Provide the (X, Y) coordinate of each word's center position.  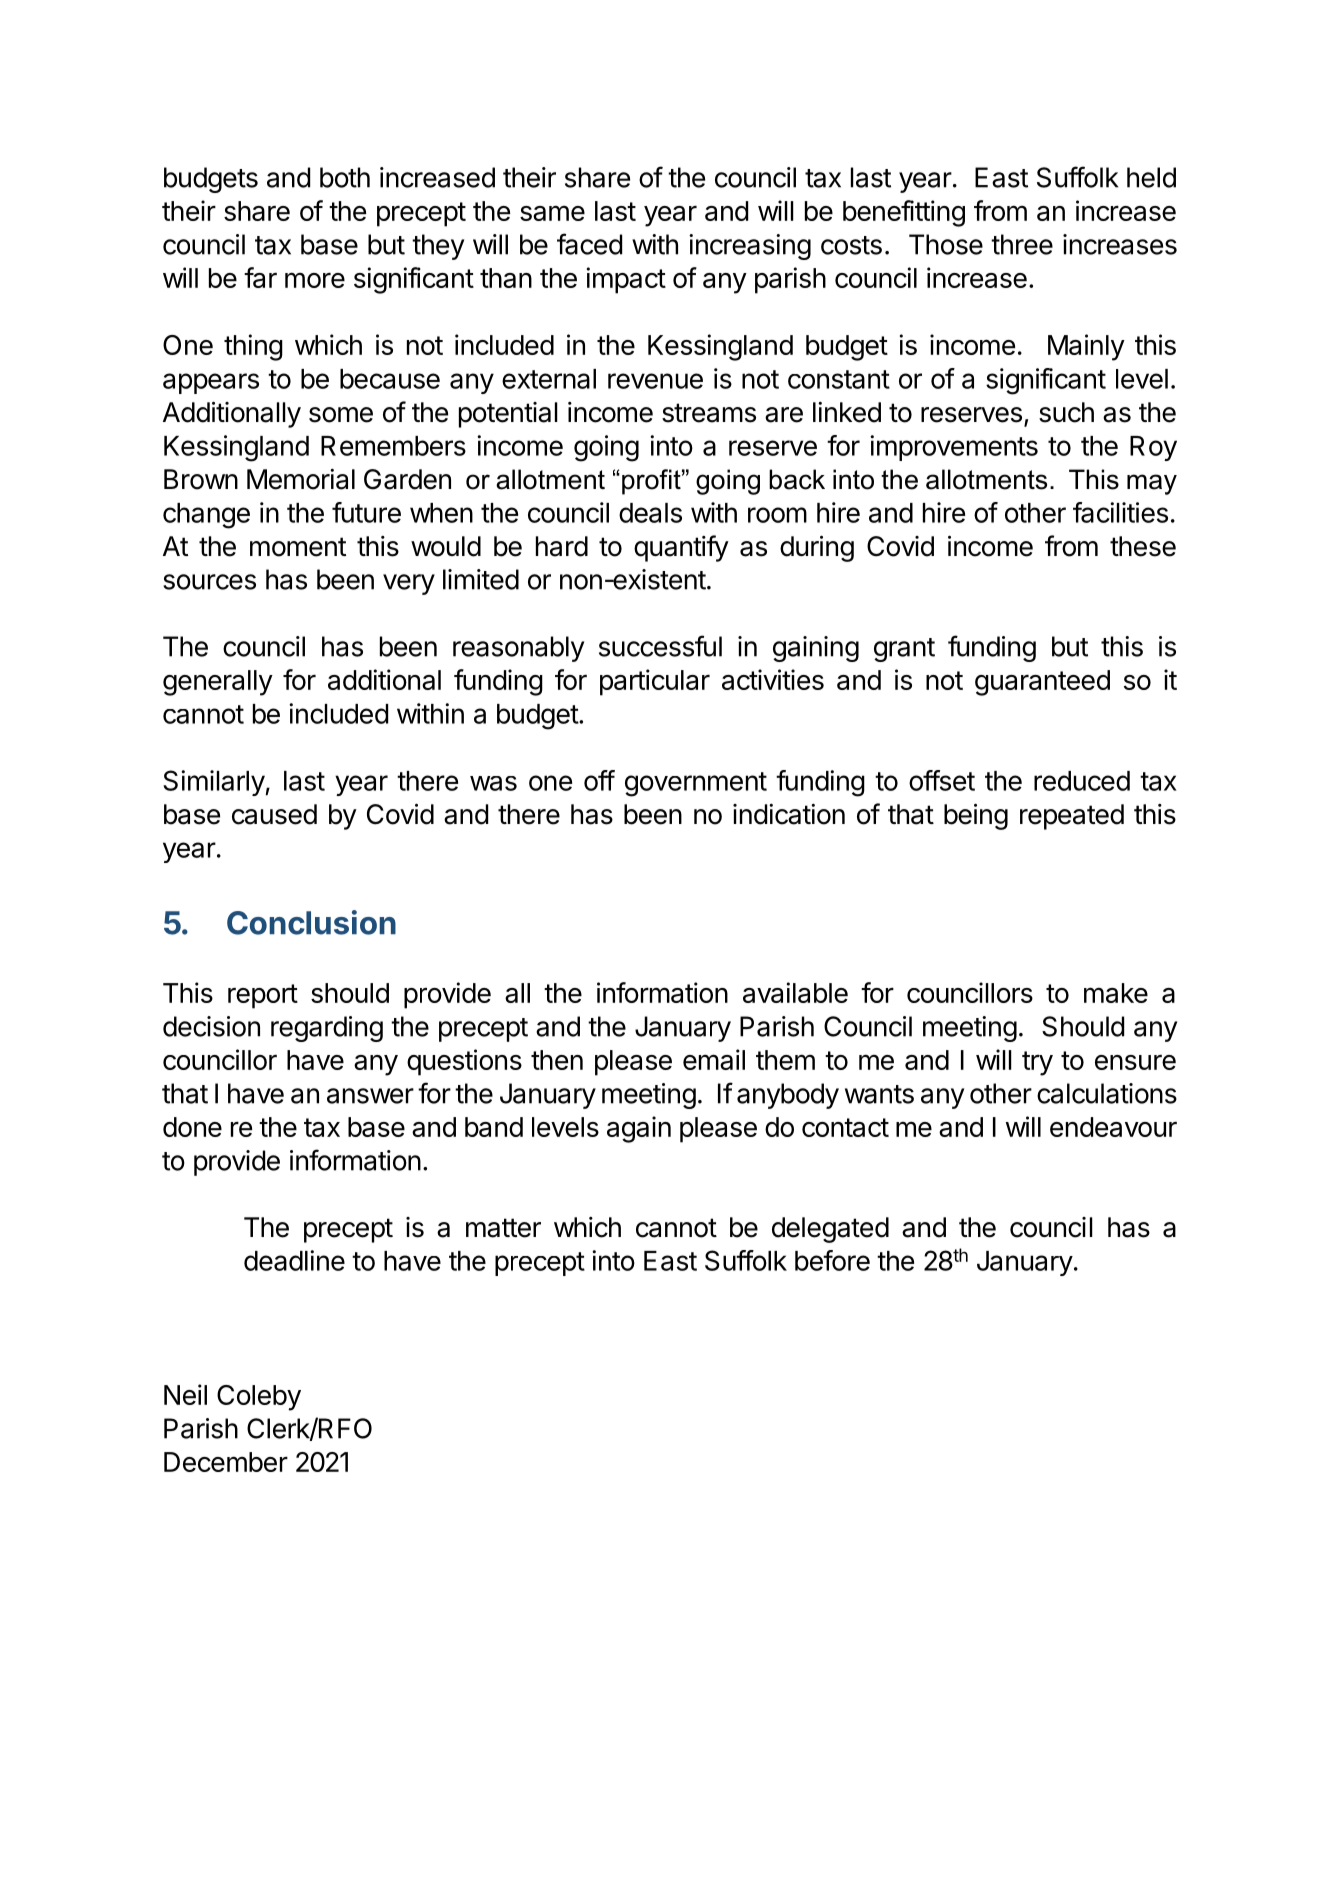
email (714, 1059)
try (1037, 1063)
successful (660, 646)
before (832, 1260)
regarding (327, 1029)
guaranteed (1042, 683)
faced (589, 244)
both (345, 177)
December (226, 1462)
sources (209, 582)
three (1022, 244)
